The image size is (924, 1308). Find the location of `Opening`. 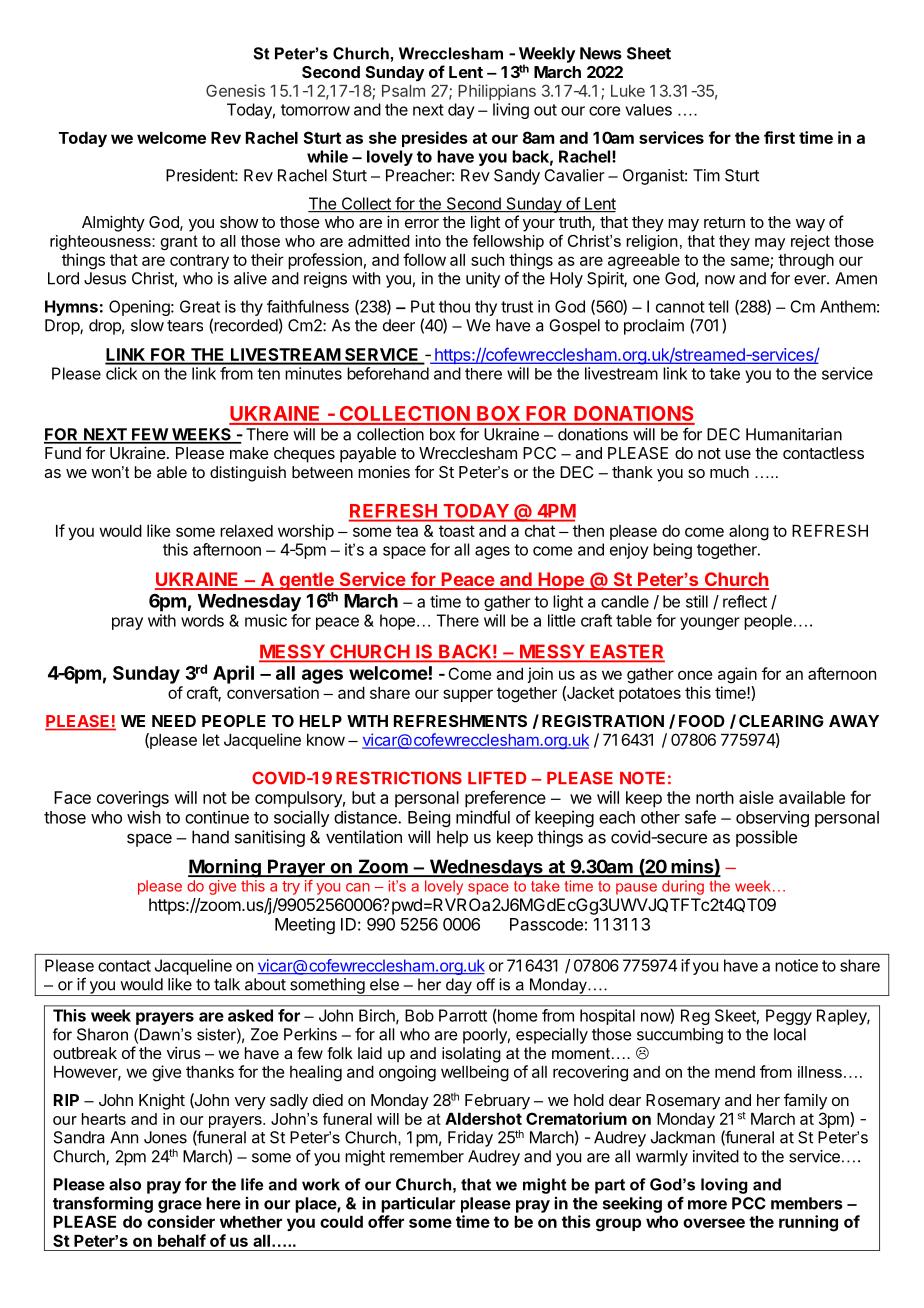

Opening is located at coordinates (140, 308).
